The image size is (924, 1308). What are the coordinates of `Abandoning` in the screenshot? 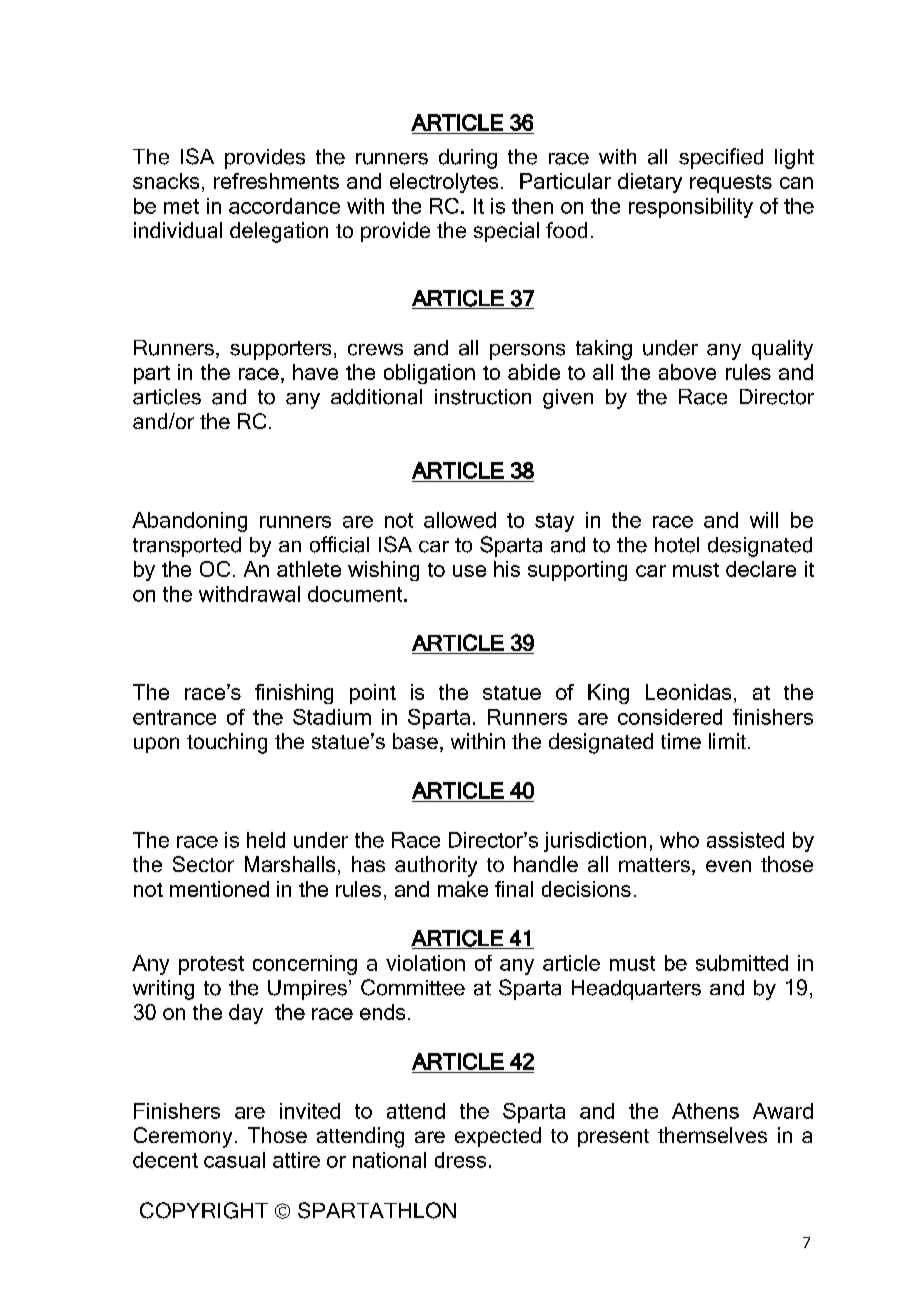 It's located at (189, 522).
